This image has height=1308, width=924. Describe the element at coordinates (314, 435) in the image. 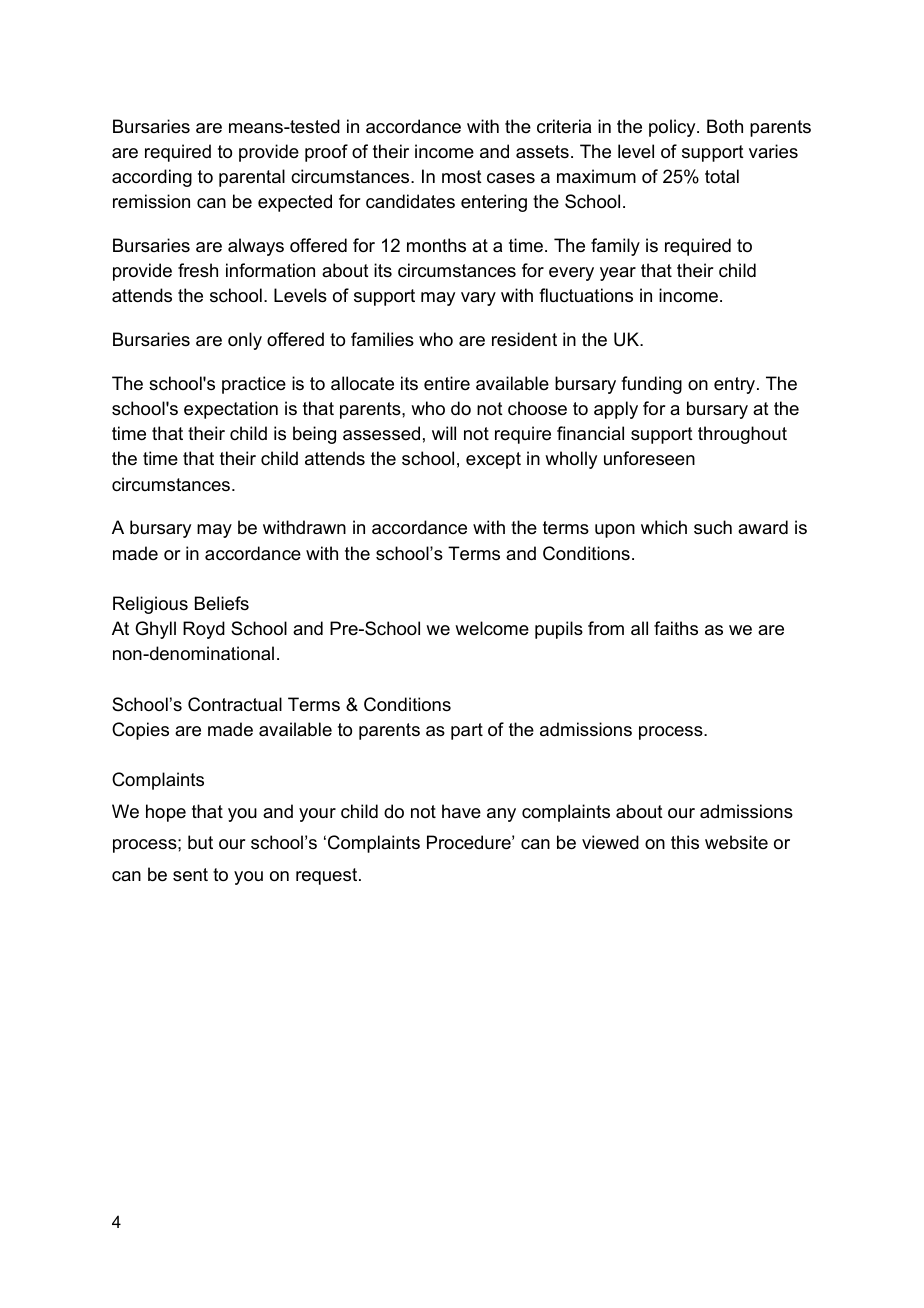

I see `being` at that location.
